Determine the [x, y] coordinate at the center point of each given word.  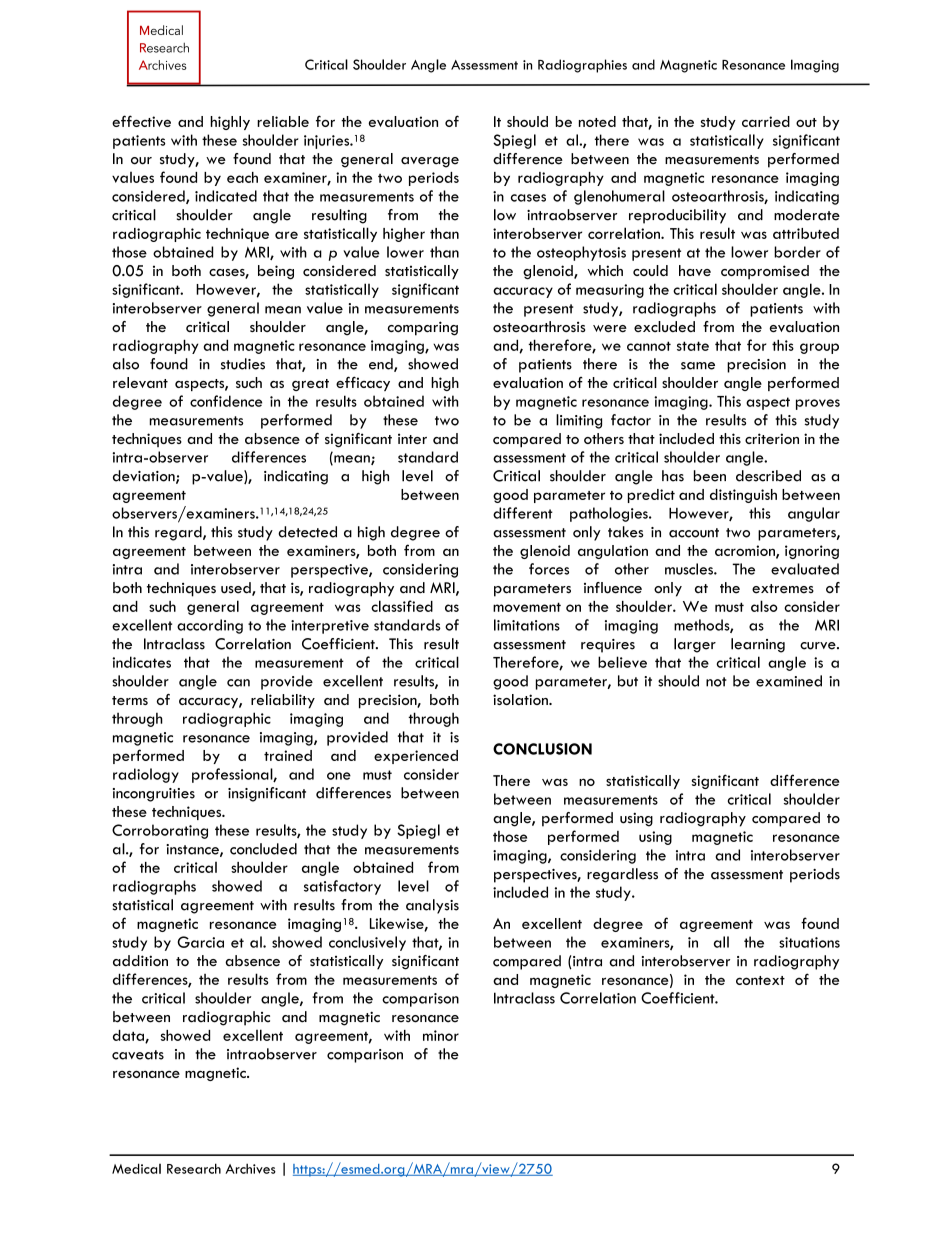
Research [194, 1168]
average [430, 162]
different [523, 513]
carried [766, 121]
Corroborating [160, 831]
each [242, 177]
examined [789, 681]
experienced [416, 757]
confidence [226, 401]
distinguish [743, 496]
